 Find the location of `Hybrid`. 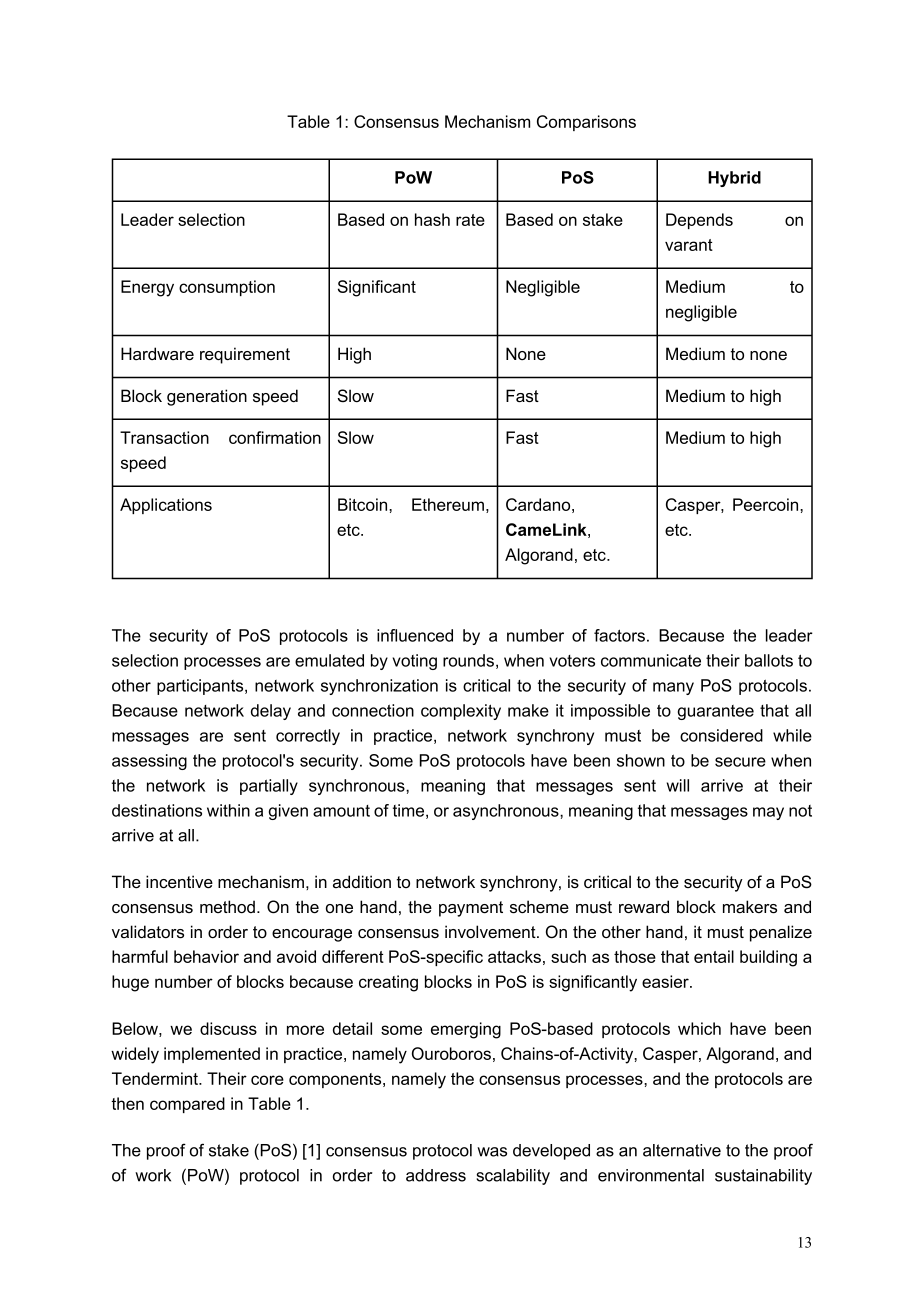

Hybrid is located at coordinates (734, 179).
